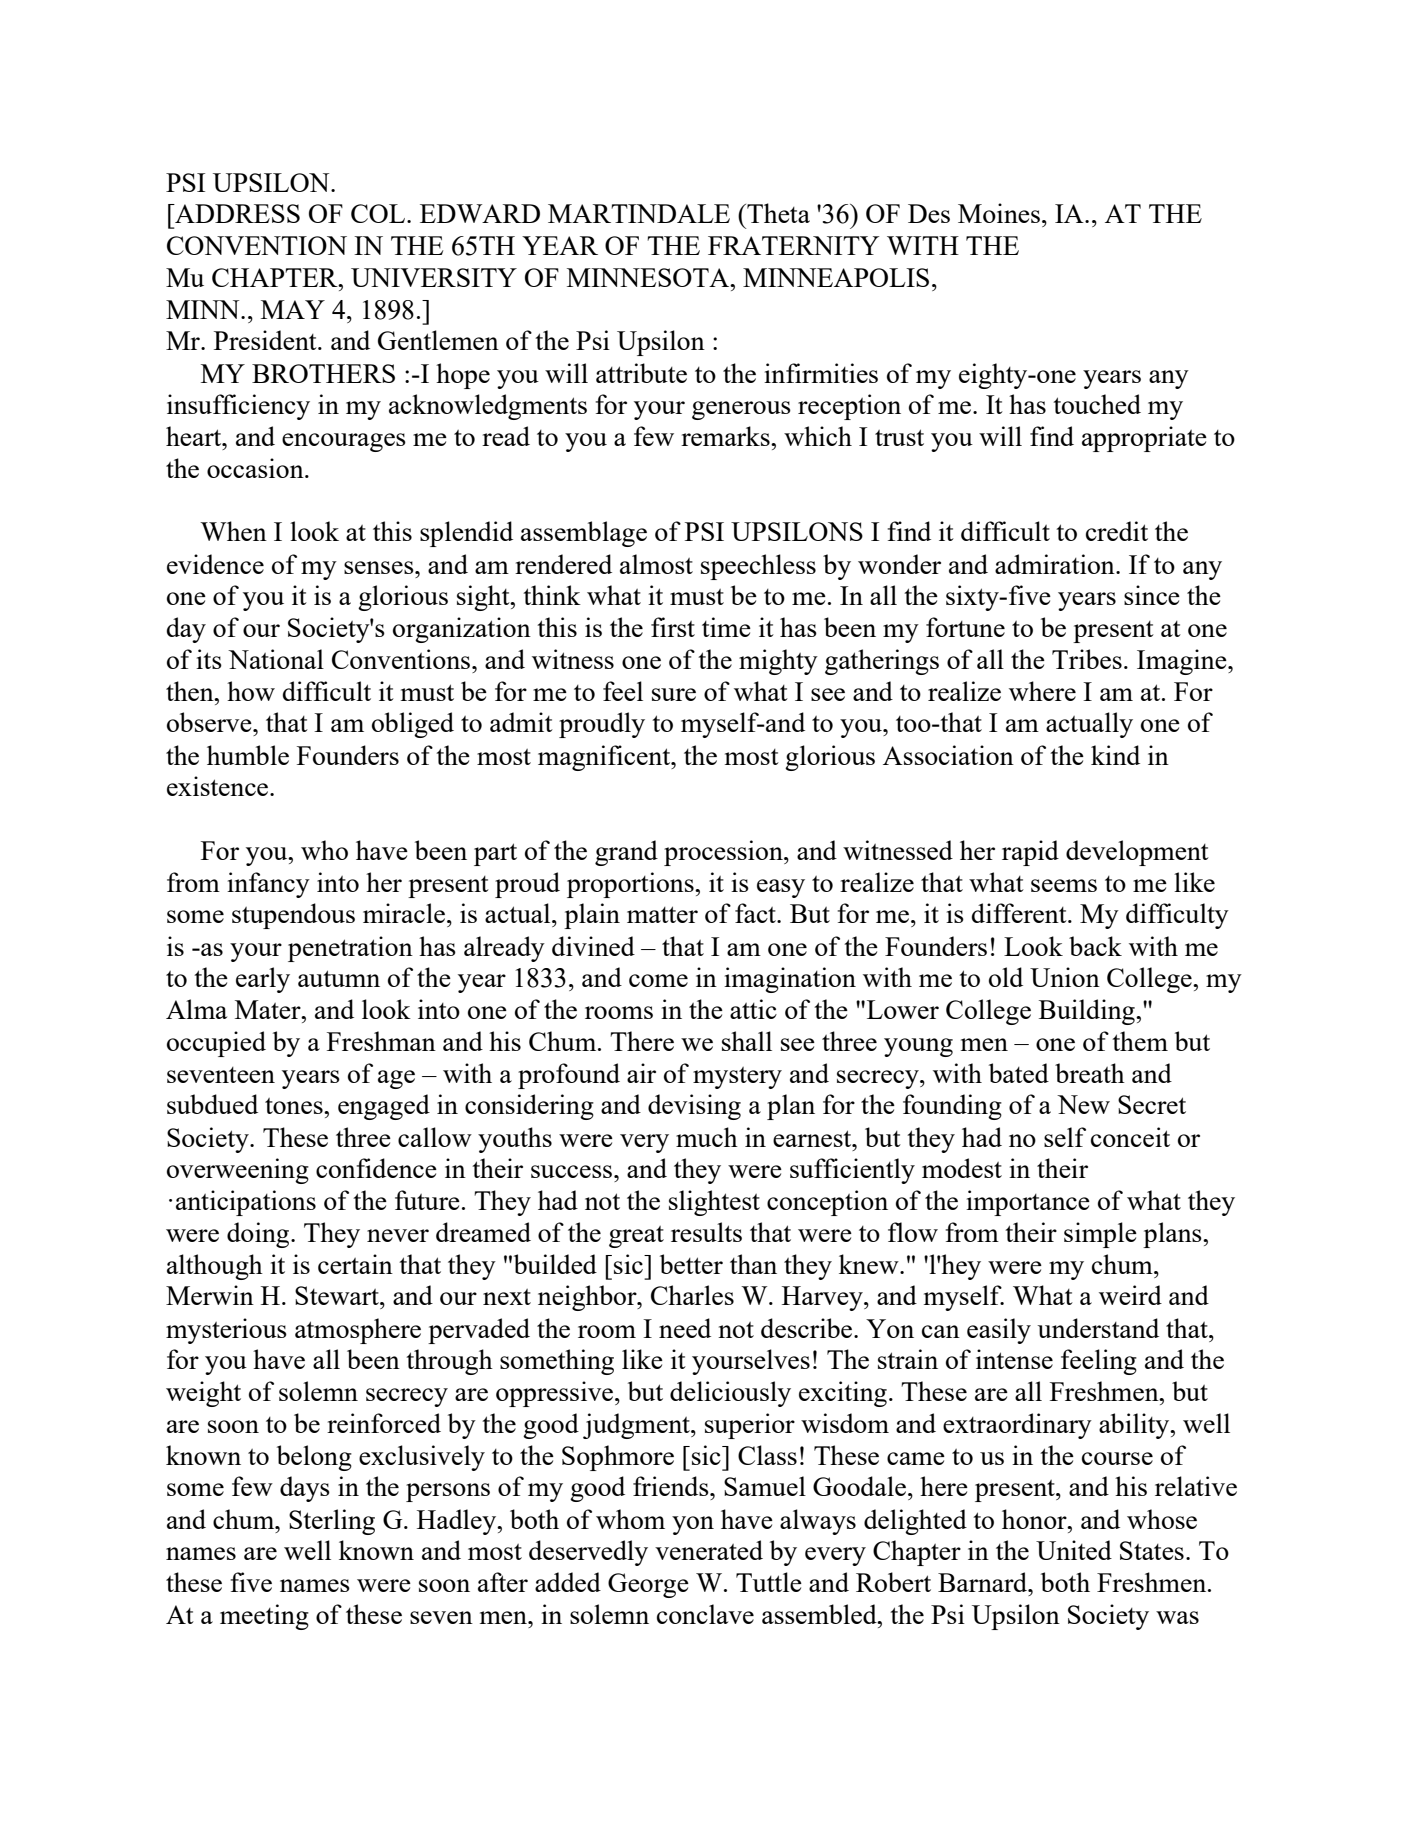 This image has height=1827, width=1411. What do you see at coordinates (293, 309) in the image?
I see `MAY` at bounding box center [293, 309].
